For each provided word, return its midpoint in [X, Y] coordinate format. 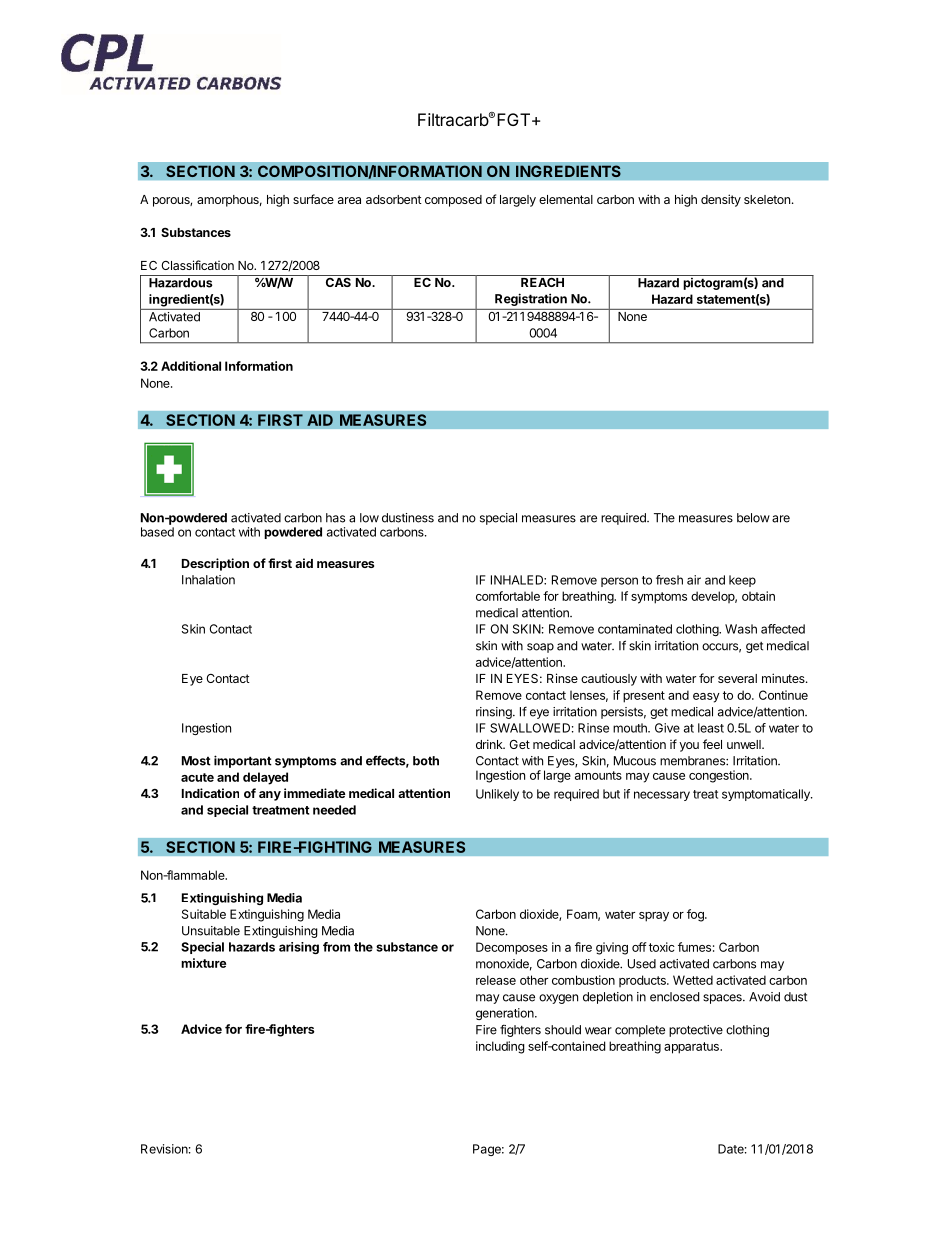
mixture [203, 963]
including [500, 1047]
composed [453, 201]
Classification [197, 265]
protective [696, 1031]
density [721, 200]
